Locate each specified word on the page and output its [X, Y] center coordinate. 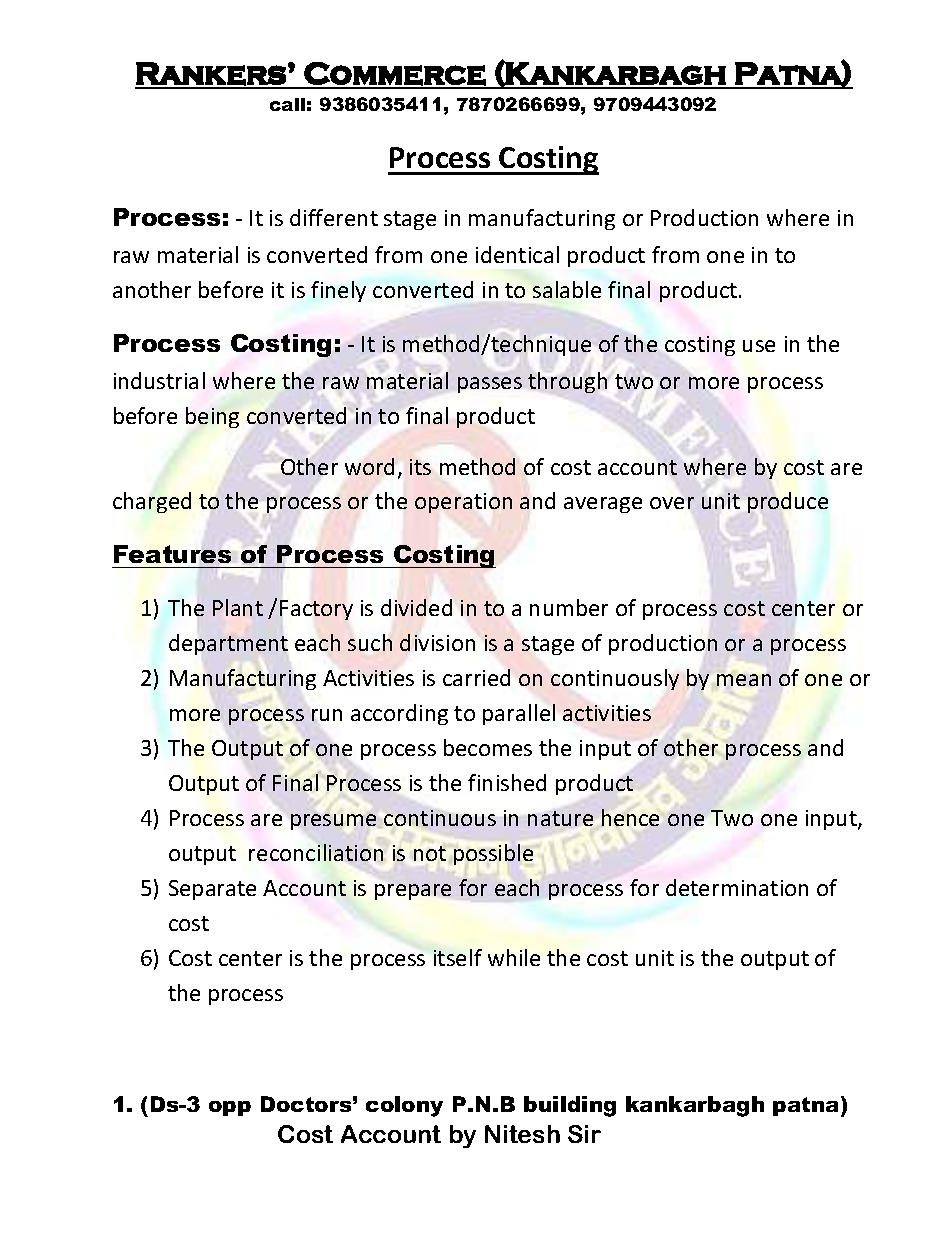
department [228, 644]
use [759, 346]
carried [476, 677]
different [334, 217]
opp [230, 1108]
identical [517, 254]
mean [744, 680]
